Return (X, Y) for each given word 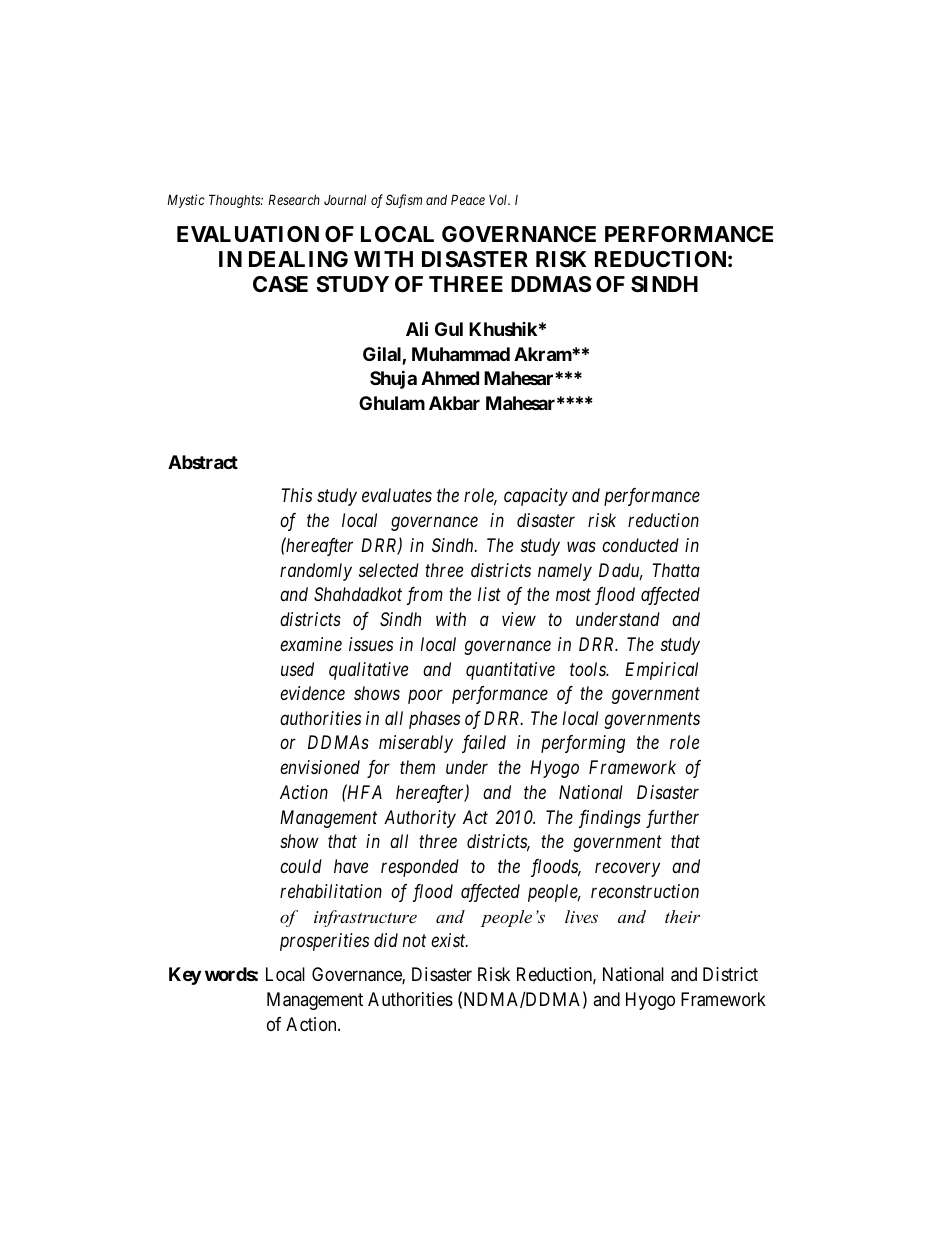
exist (449, 940)
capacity (536, 497)
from (425, 596)
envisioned (320, 767)
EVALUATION (248, 234)
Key (185, 976)
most (573, 595)
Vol (499, 200)
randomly (316, 572)
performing (583, 744)
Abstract (203, 462)
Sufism (404, 201)
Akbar (454, 403)
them (417, 767)
